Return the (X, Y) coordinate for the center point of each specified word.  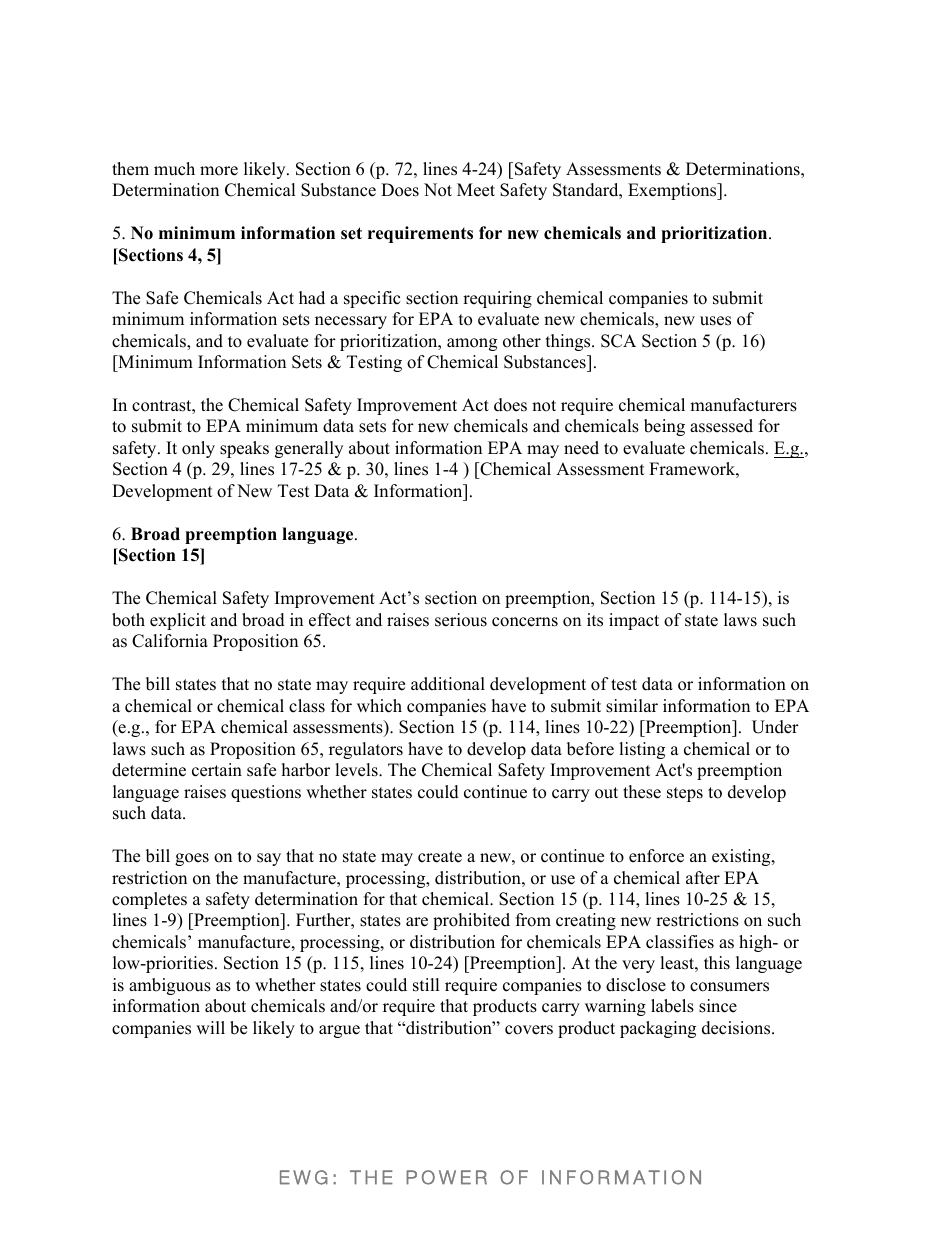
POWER (446, 1177)
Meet (476, 190)
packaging (658, 1029)
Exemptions (673, 191)
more (219, 171)
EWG (304, 1177)
